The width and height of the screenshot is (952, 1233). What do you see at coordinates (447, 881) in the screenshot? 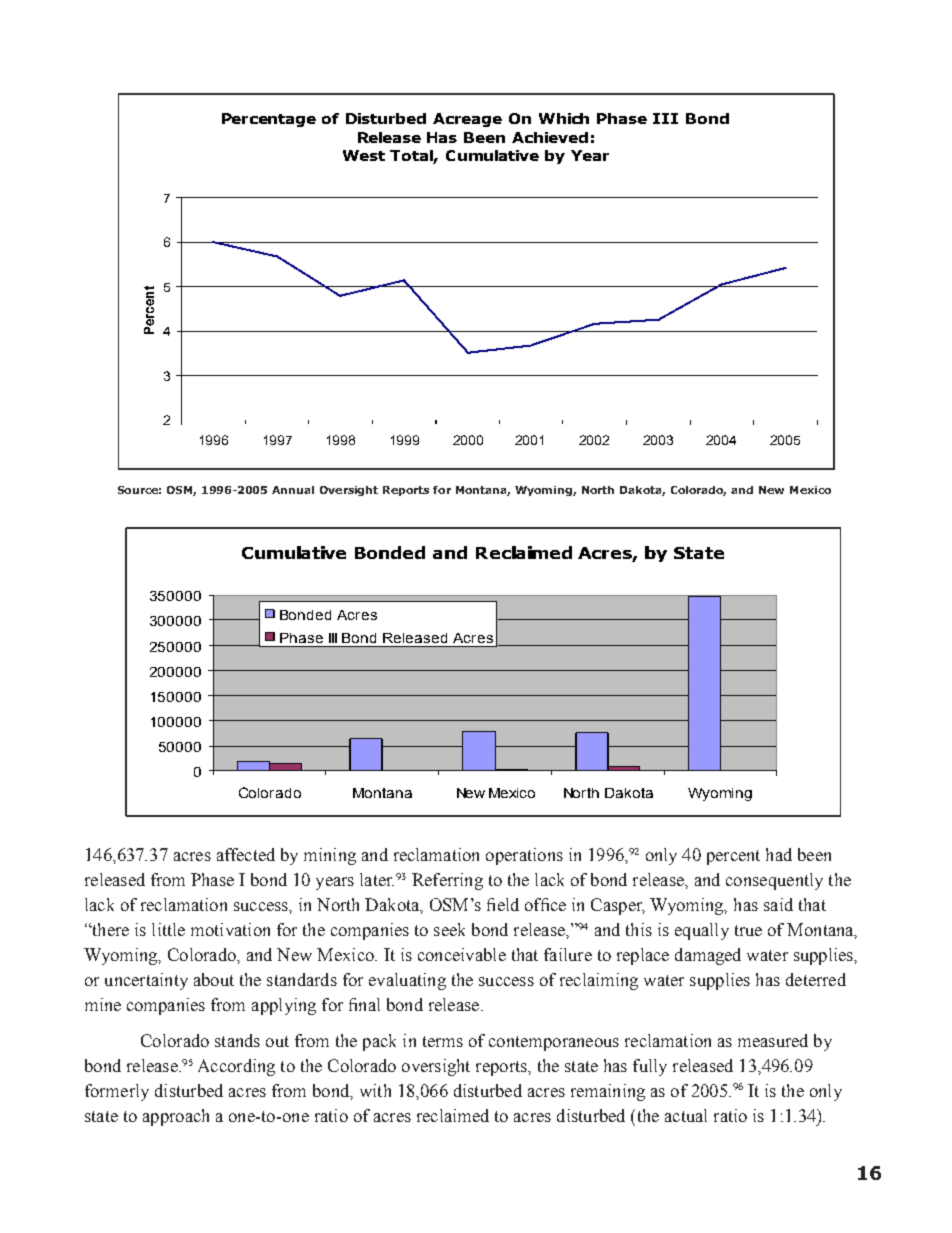
I see `Referring` at bounding box center [447, 881].
